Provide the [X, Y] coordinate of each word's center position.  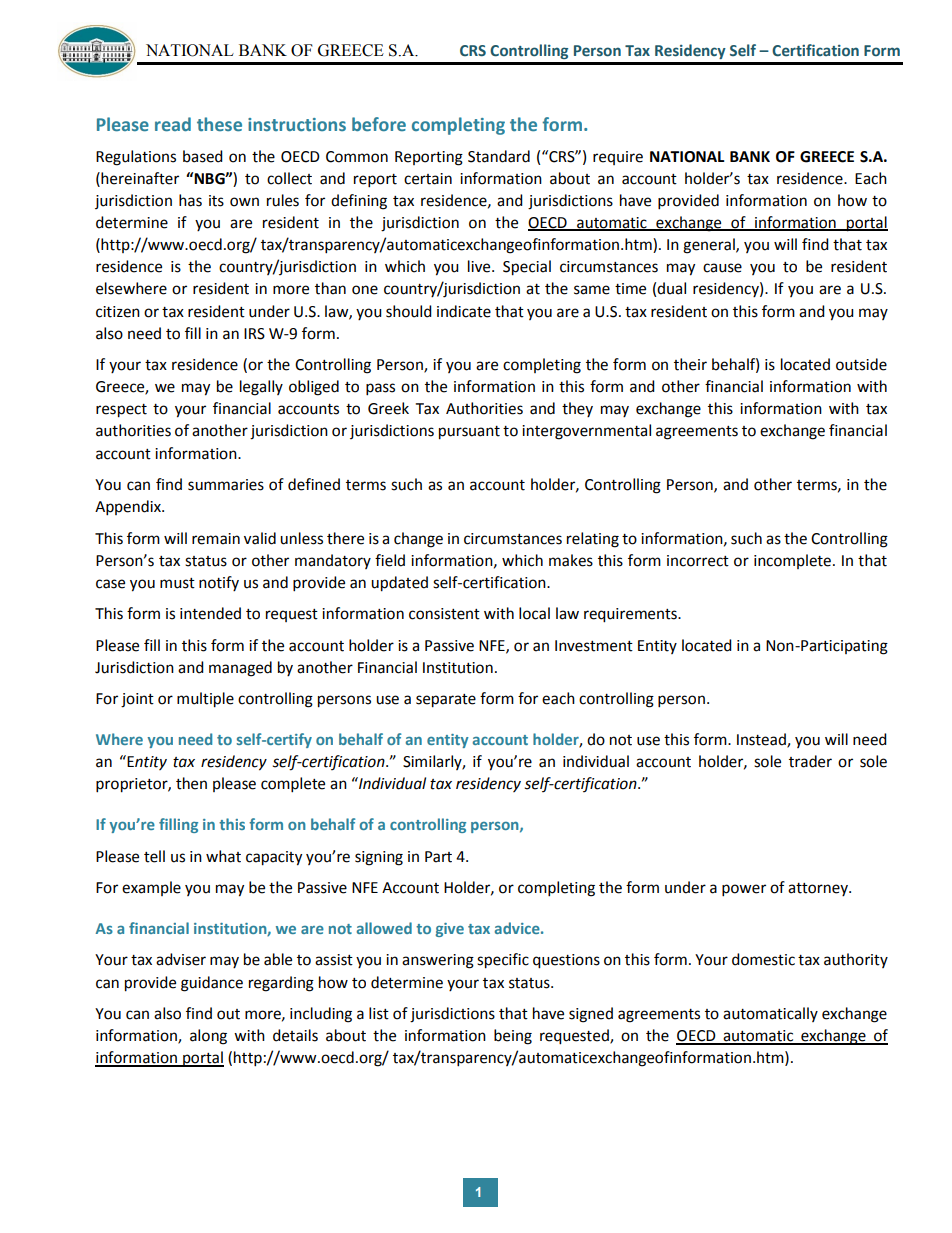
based [203, 156]
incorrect [698, 561]
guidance [212, 984]
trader [810, 761]
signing [379, 858]
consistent [444, 614]
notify [219, 583]
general [710, 246]
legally [261, 388]
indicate [464, 311]
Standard [499, 156]
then [191, 783]
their [690, 364]
